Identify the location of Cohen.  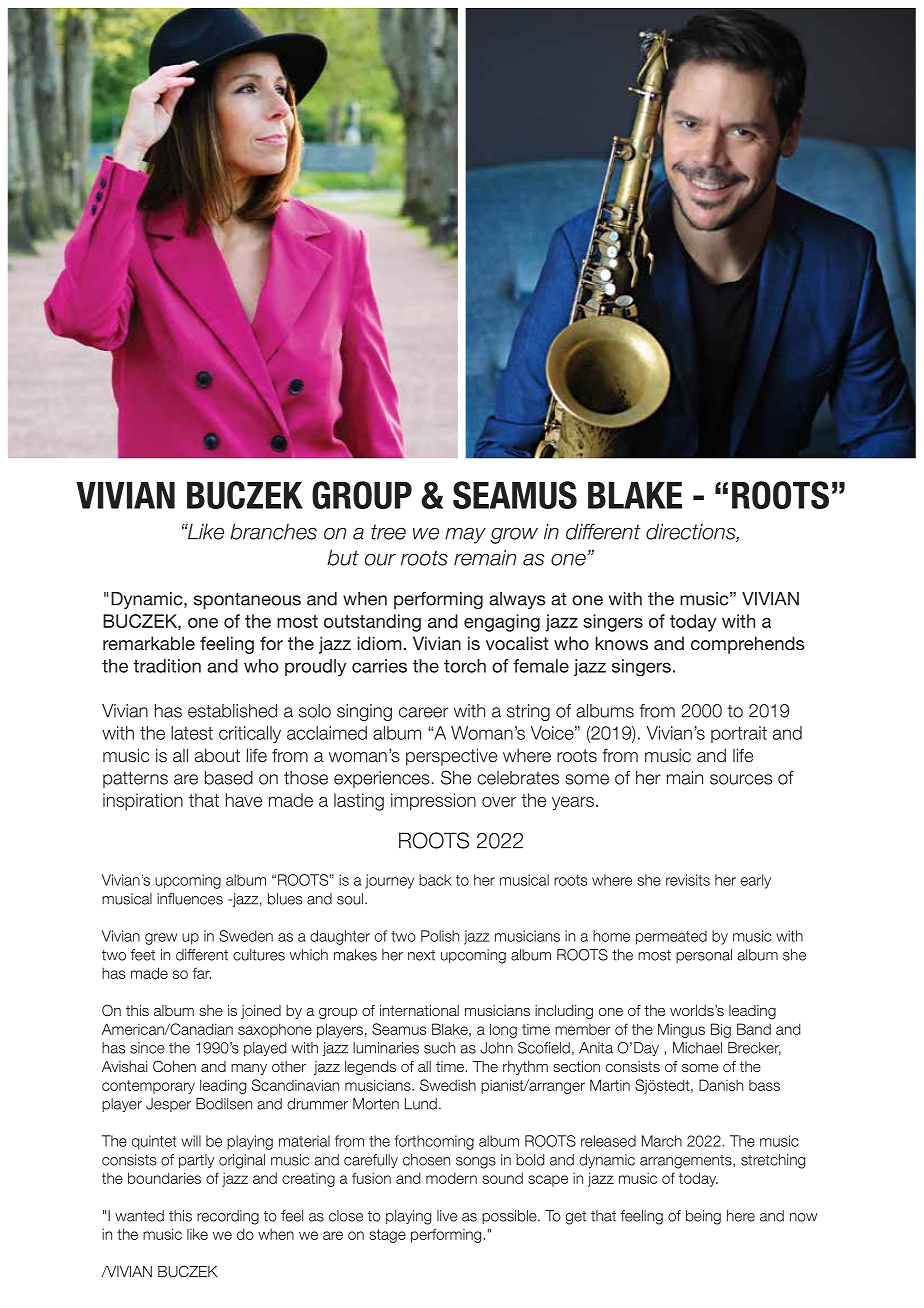
(174, 1066).
